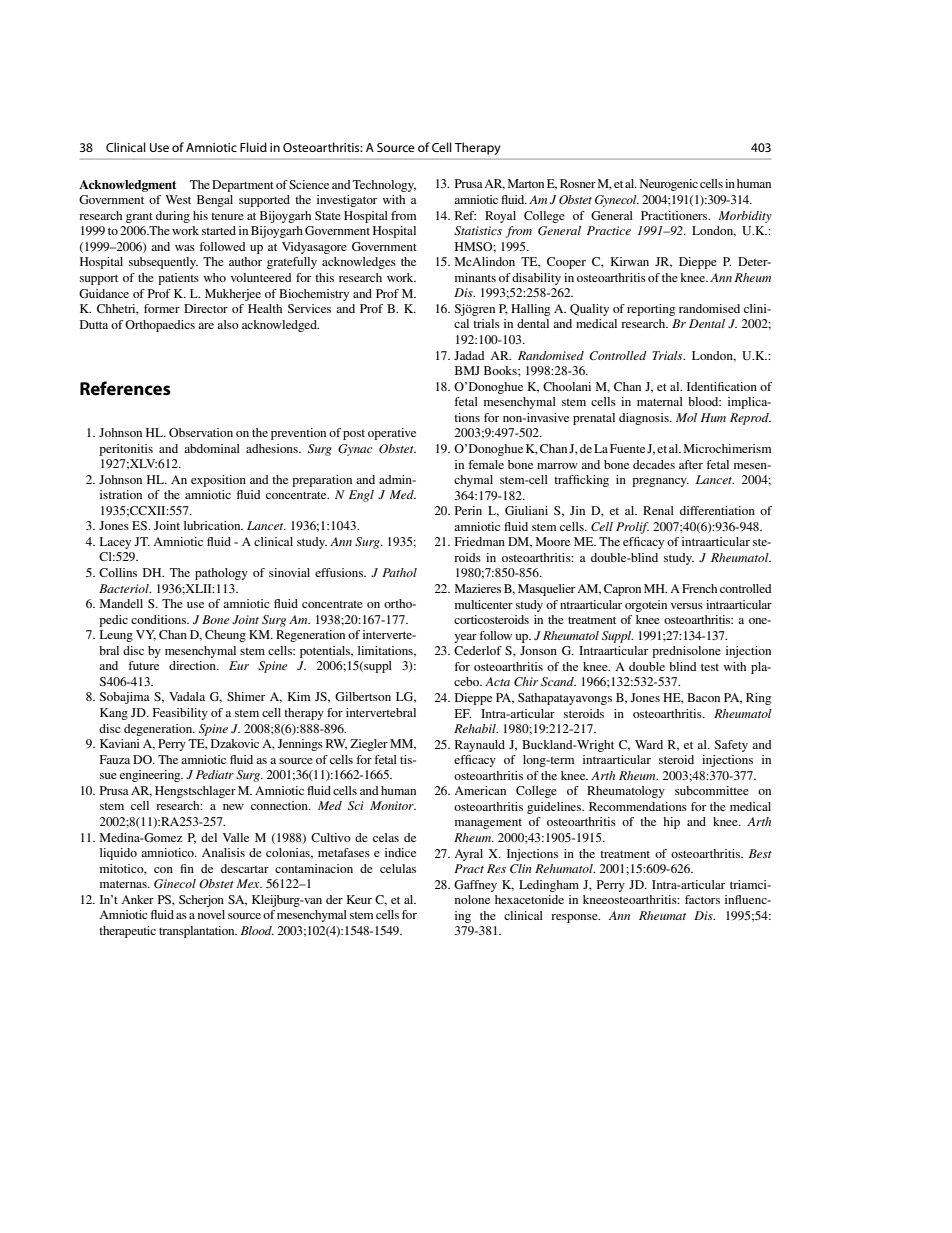 This document has width=952, height=1233. I want to click on Gaffney, so click(475, 886).
